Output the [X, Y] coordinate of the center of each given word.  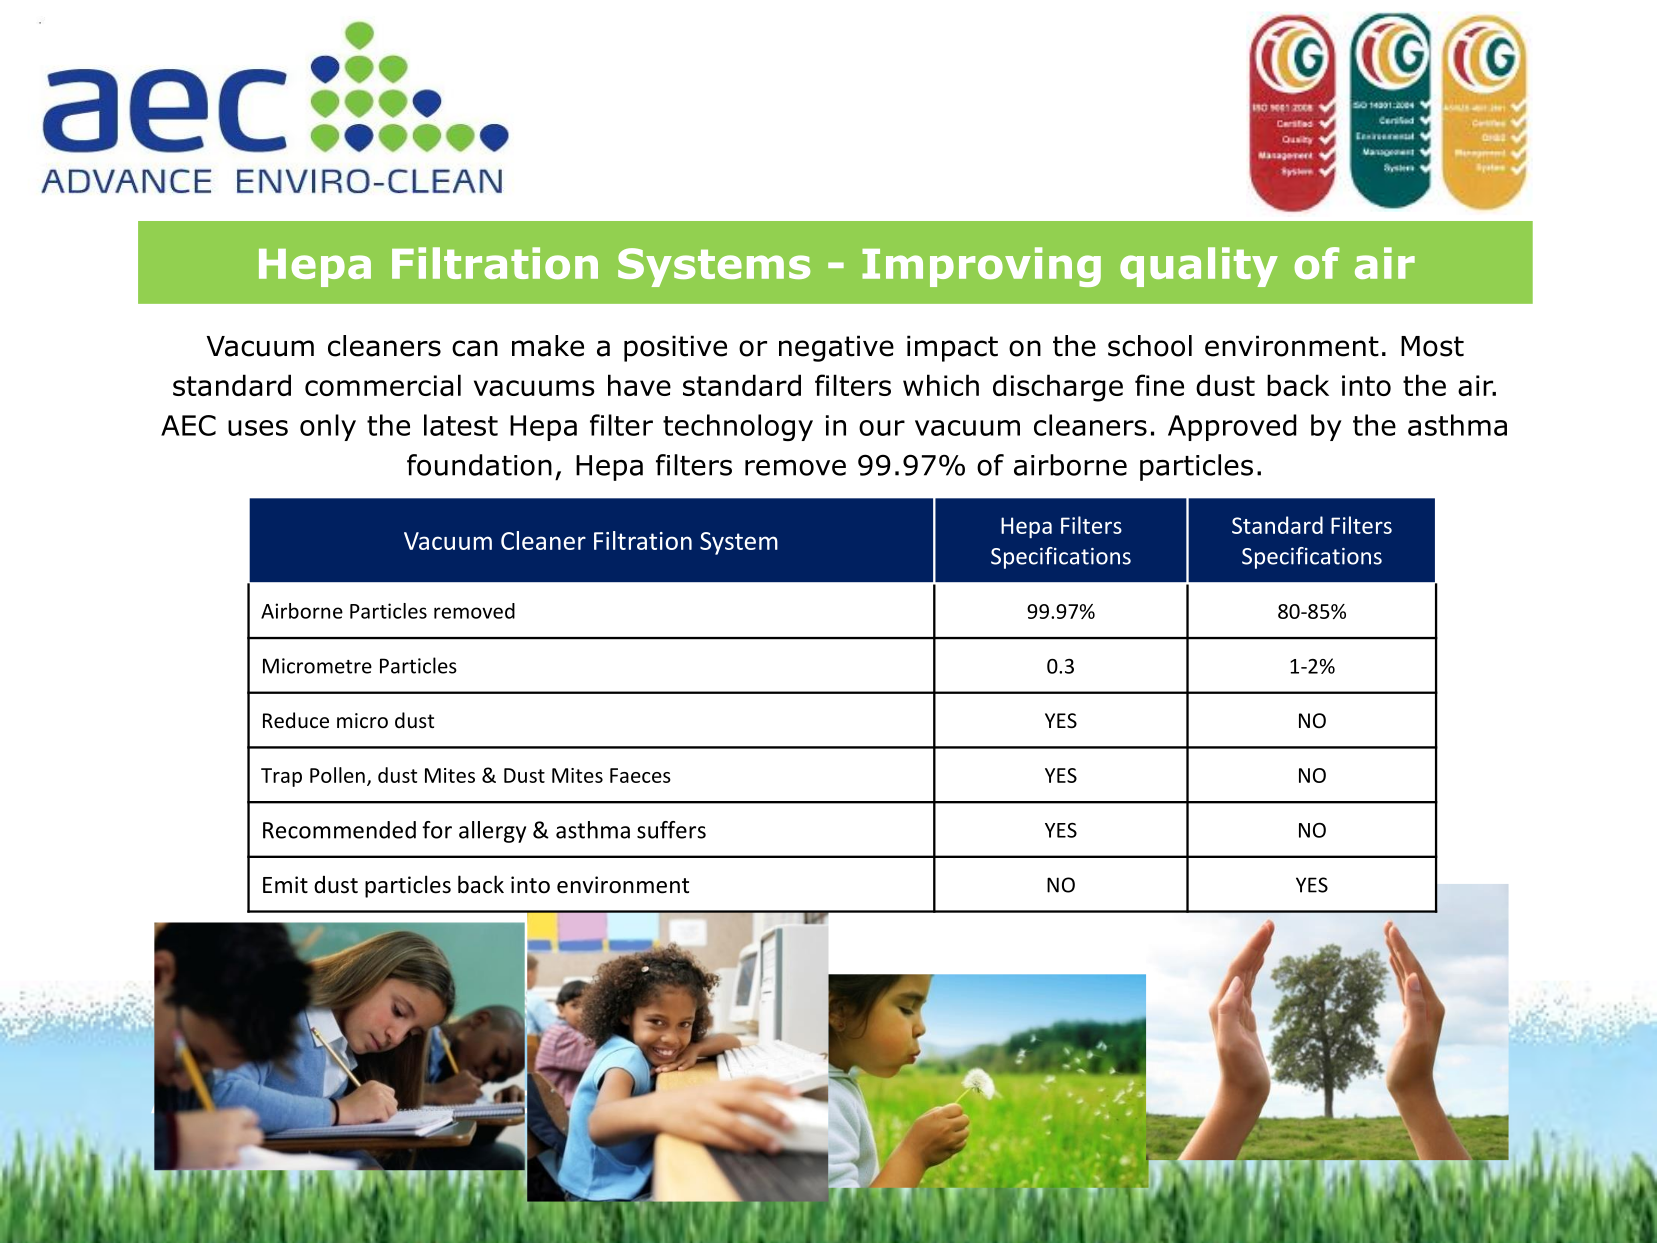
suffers [671, 830]
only [328, 427]
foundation [479, 465]
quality [1199, 267]
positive [675, 348]
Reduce [296, 720]
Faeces [640, 775]
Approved [1232, 427]
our [882, 428]
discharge [1058, 388]
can [475, 348]
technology [738, 427]
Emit [285, 884]
